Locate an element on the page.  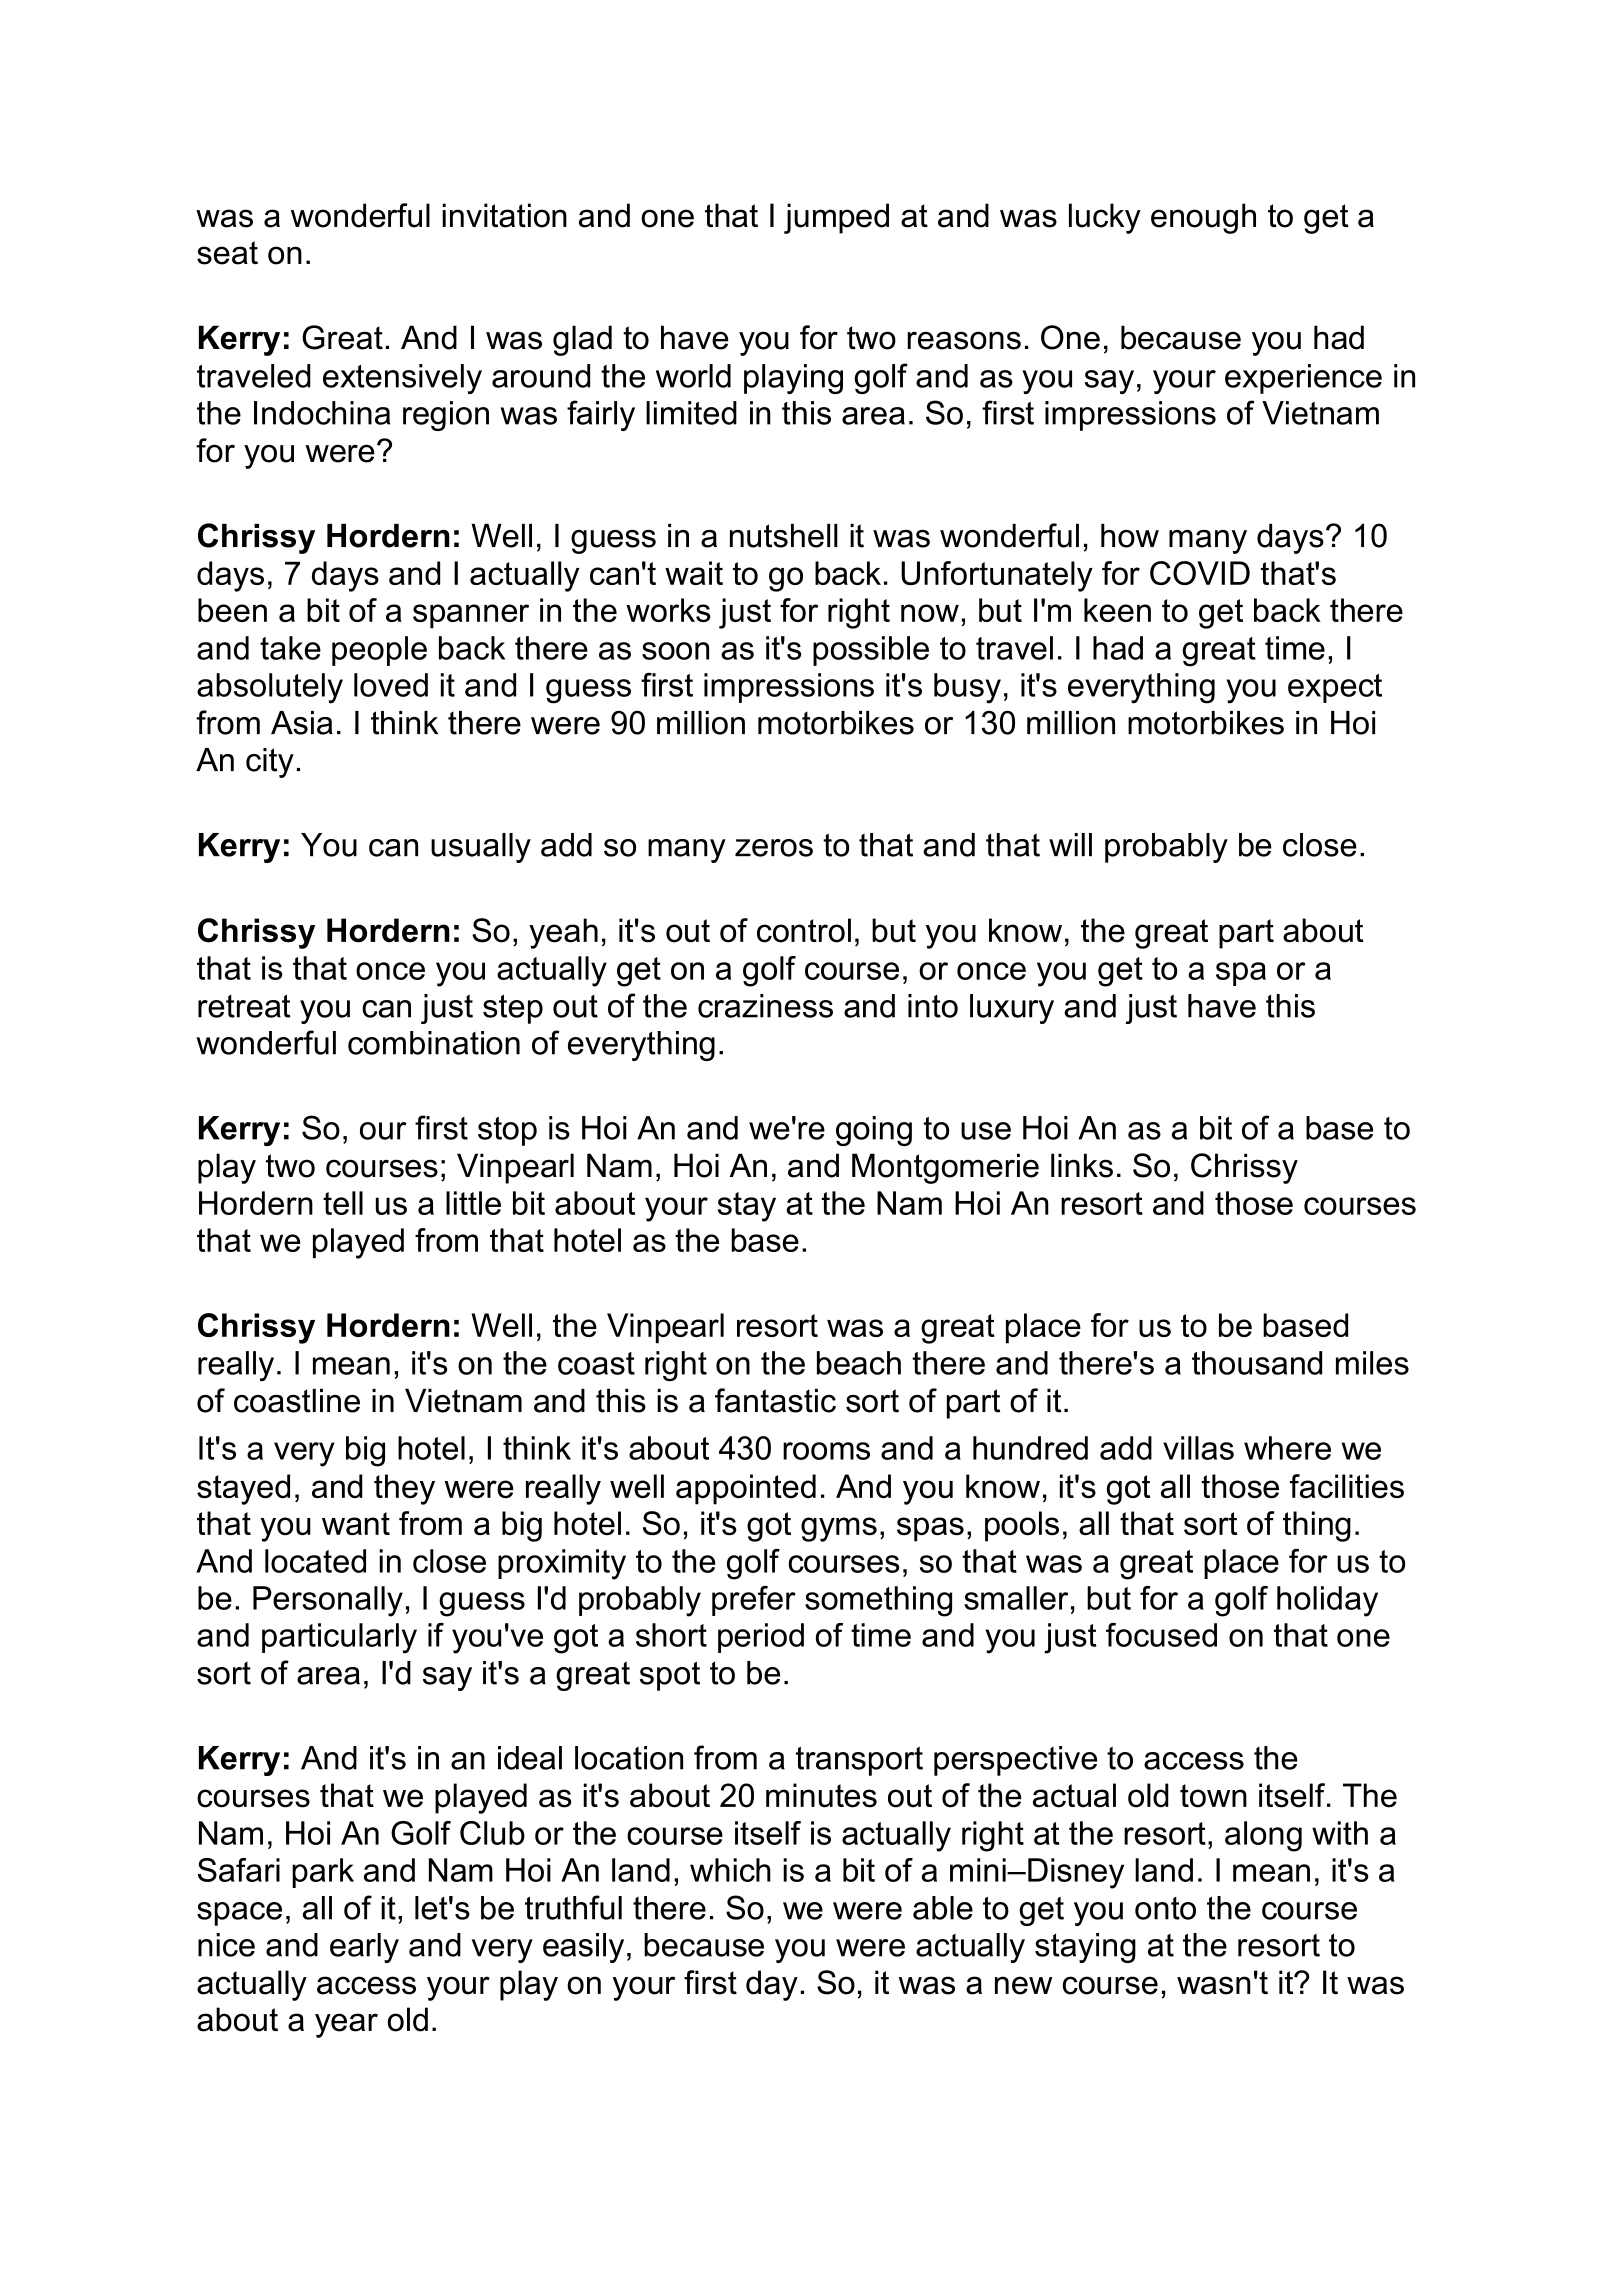
tell is located at coordinates (343, 1203).
